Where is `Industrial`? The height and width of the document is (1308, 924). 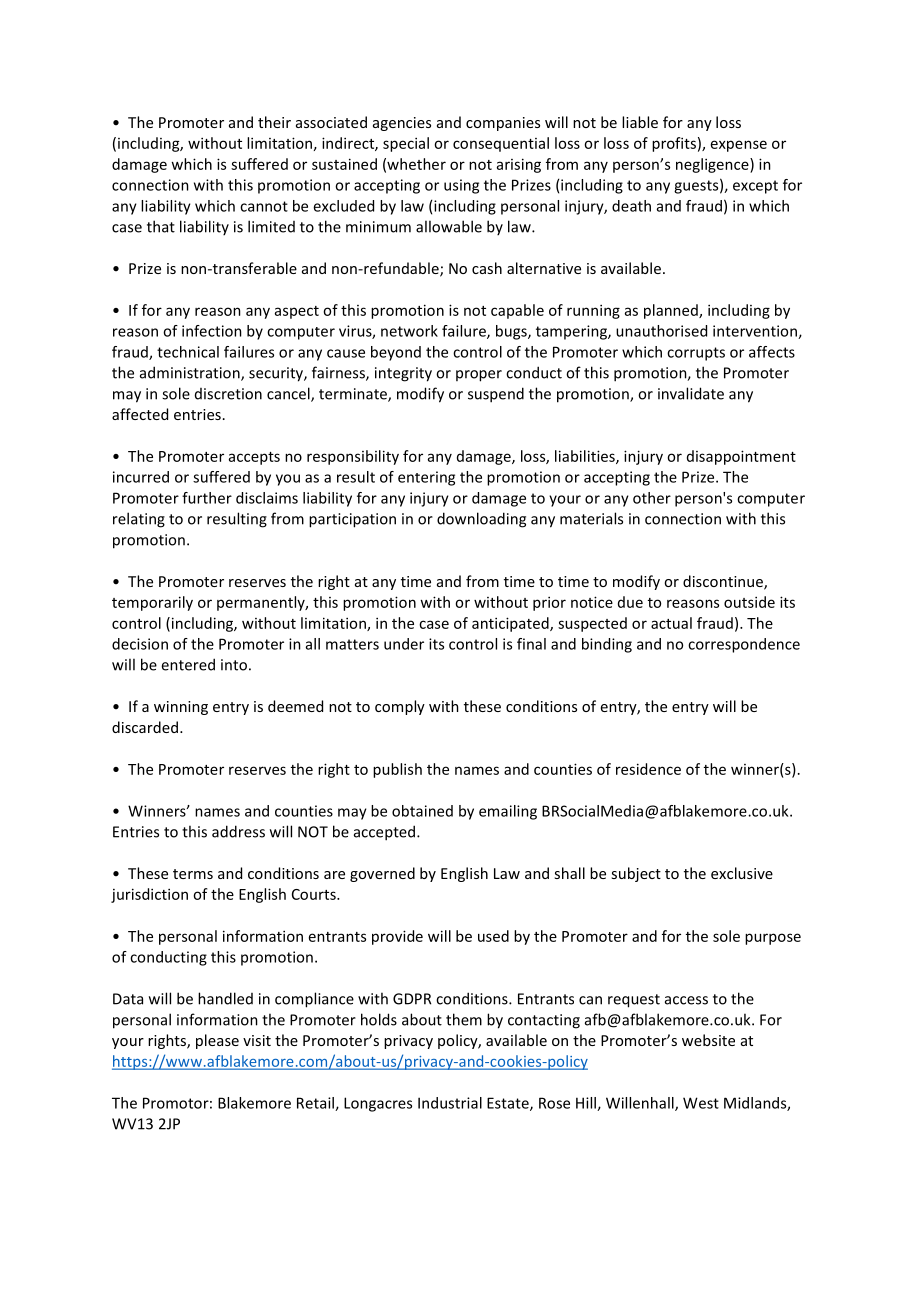
Industrial is located at coordinates (450, 1103).
